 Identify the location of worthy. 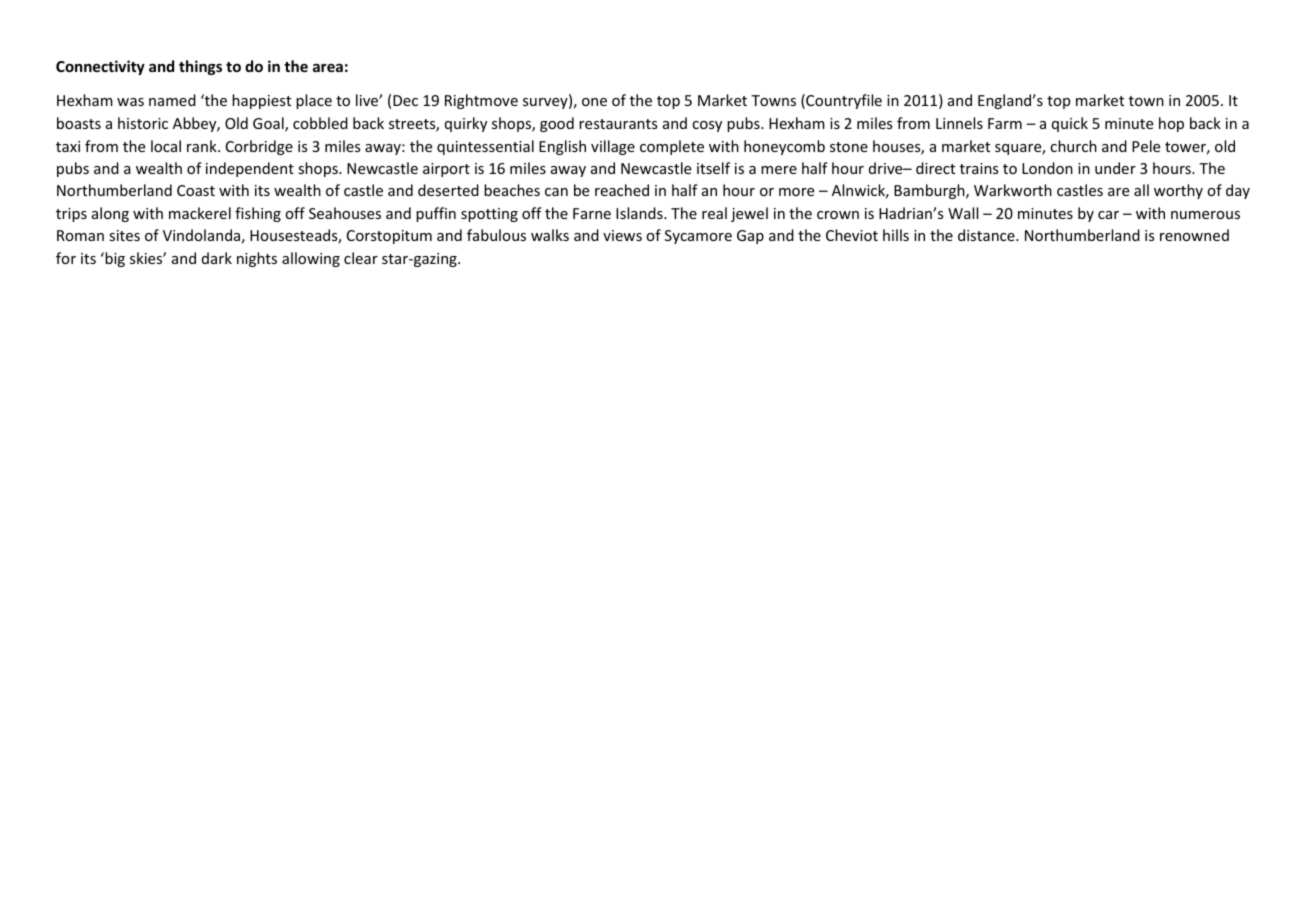
(1178, 191).
